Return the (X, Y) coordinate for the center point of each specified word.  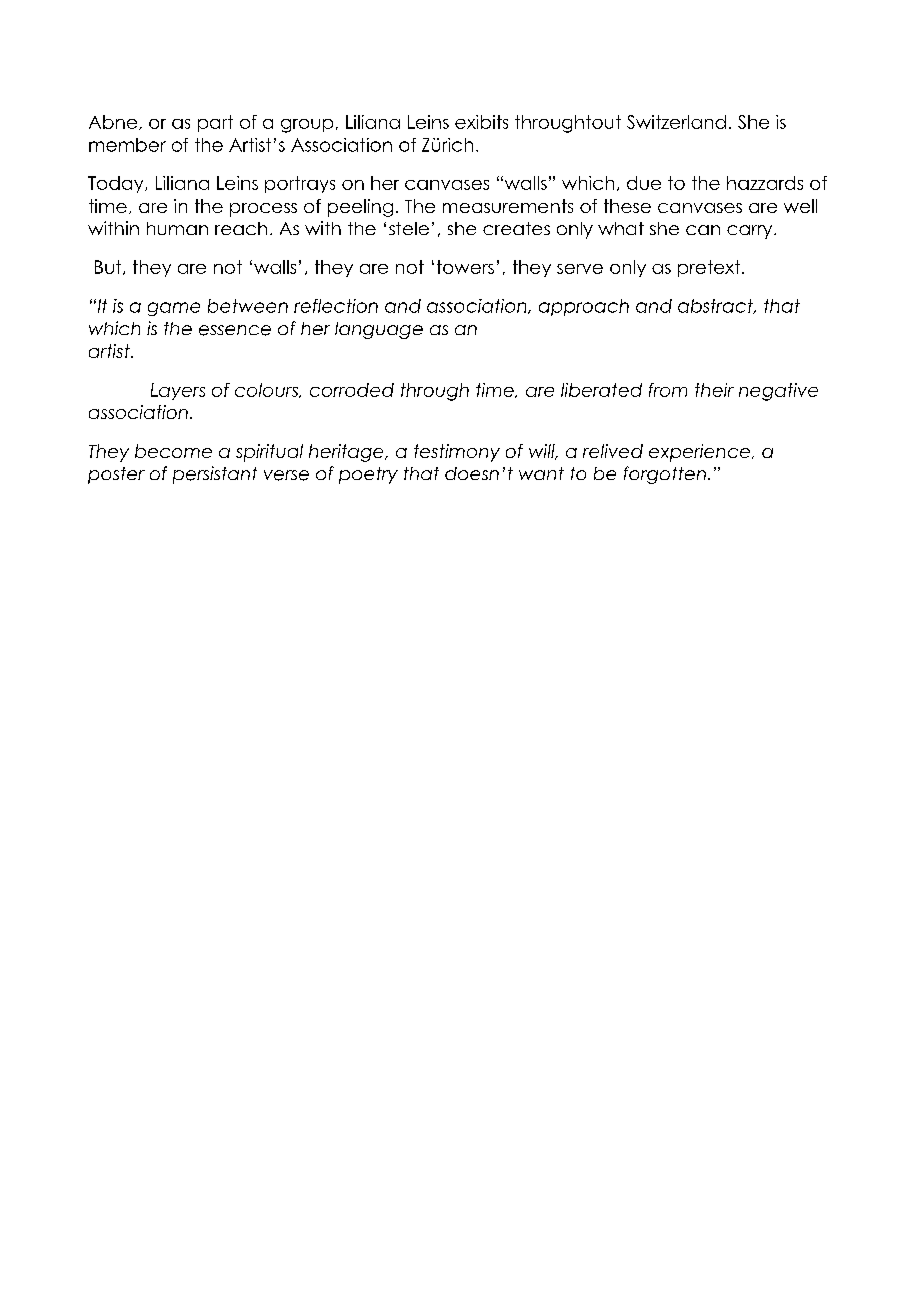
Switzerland (676, 122)
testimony (457, 453)
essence (235, 330)
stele (409, 228)
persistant (215, 475)
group (307, 126)
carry (751, 232)
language (379, 330)
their (714, 390)
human (177, 228)
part (215, 123)
